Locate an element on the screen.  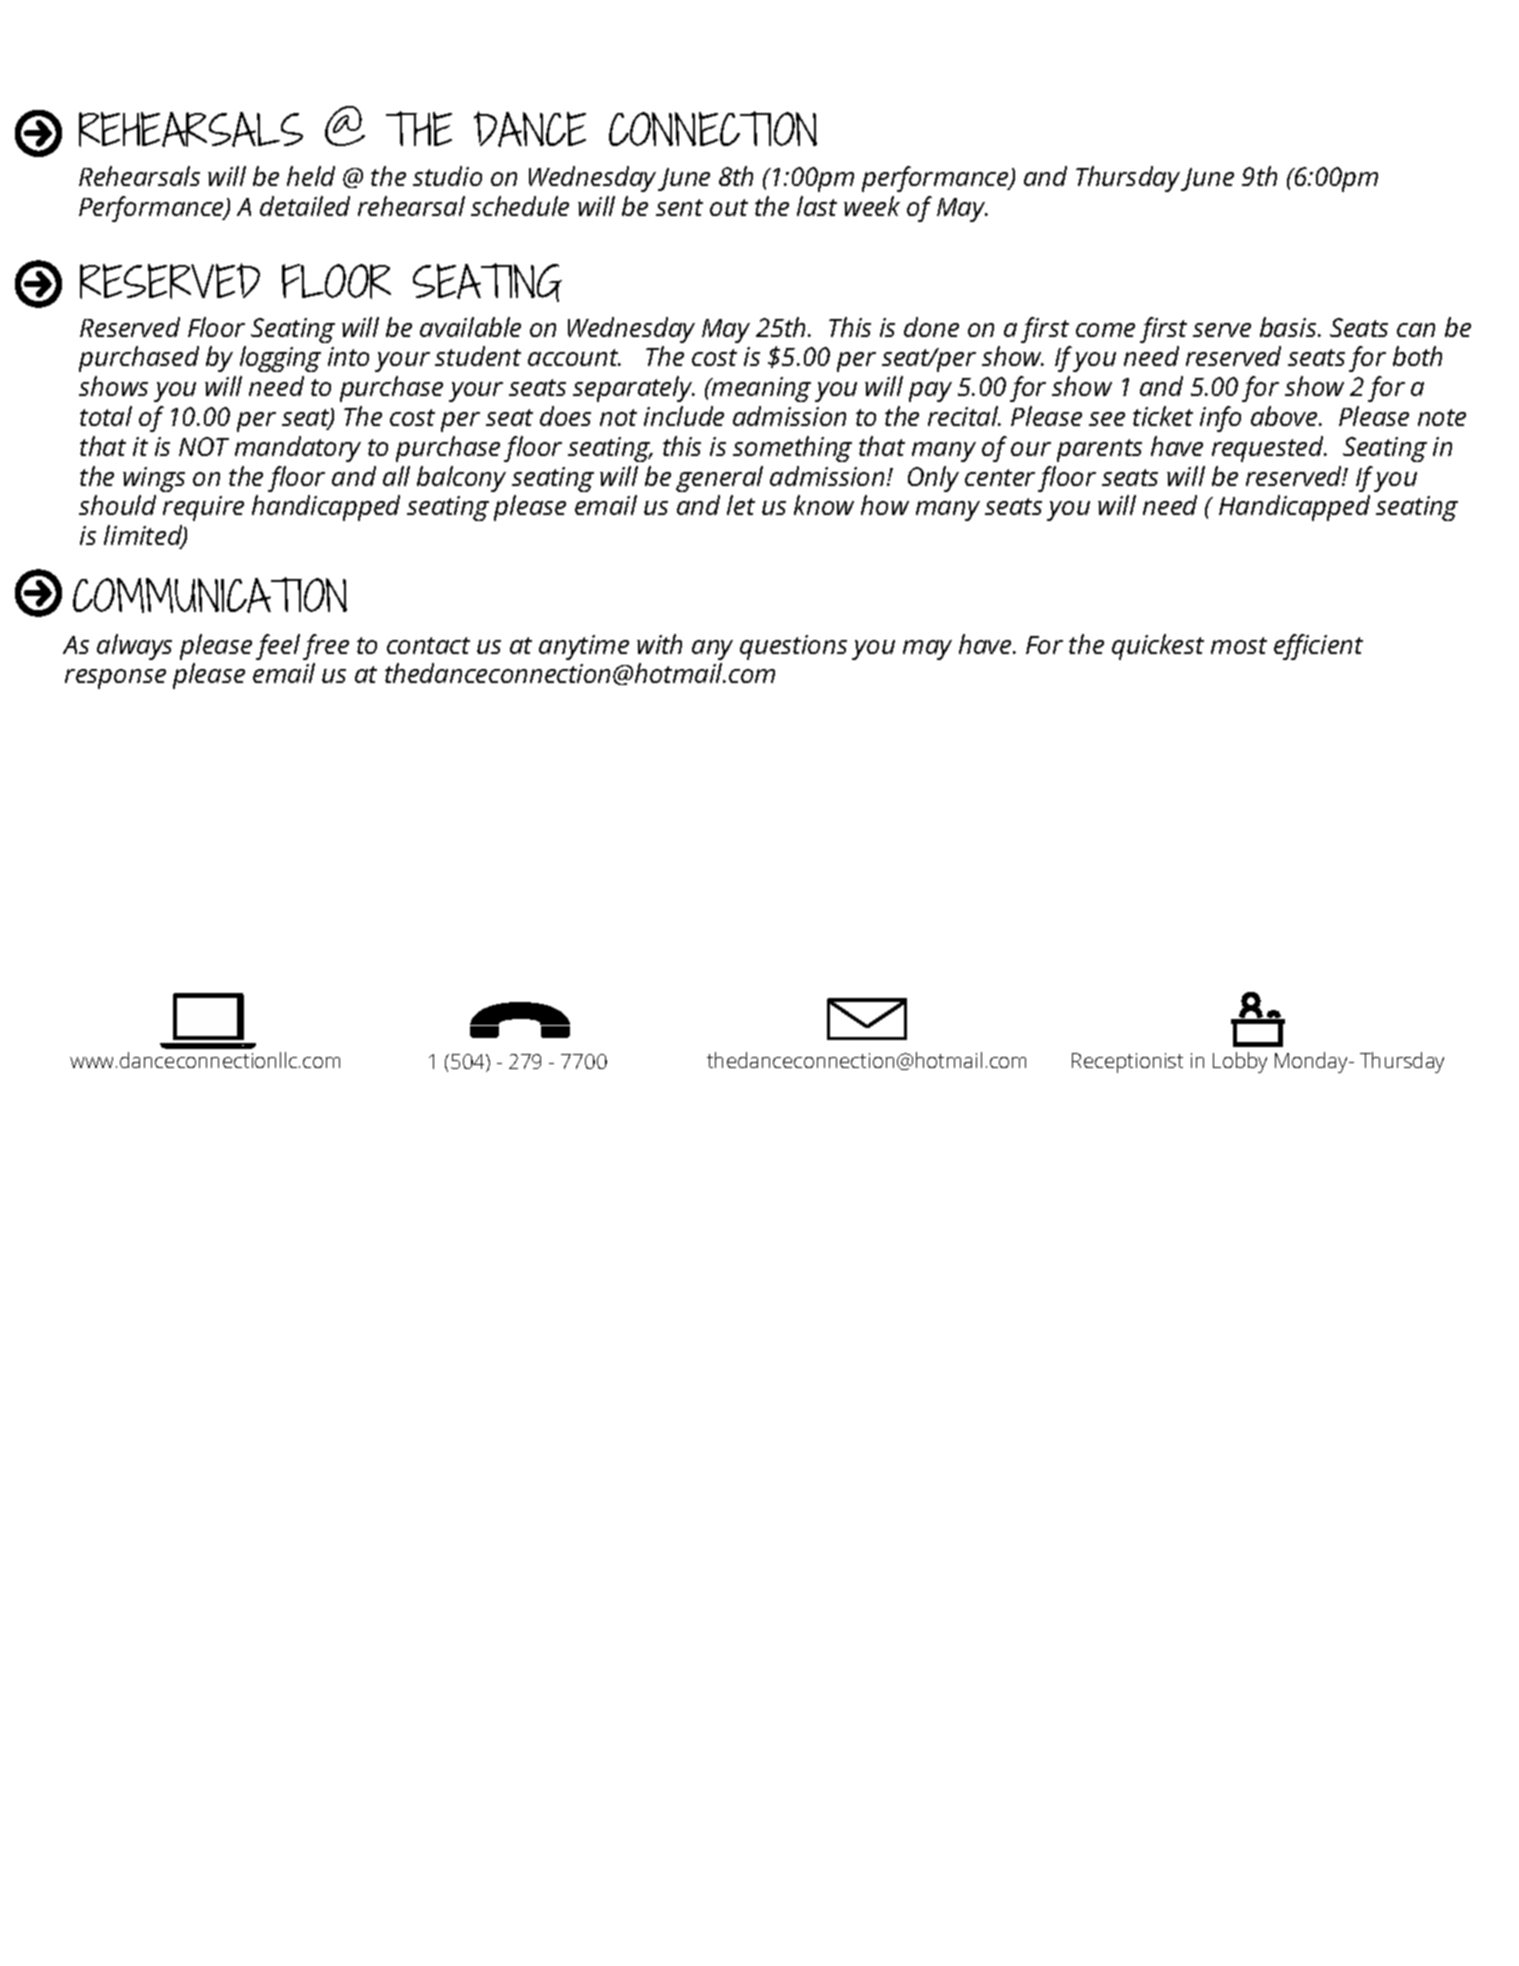
efficient is located at coordinates (1318, 647).
